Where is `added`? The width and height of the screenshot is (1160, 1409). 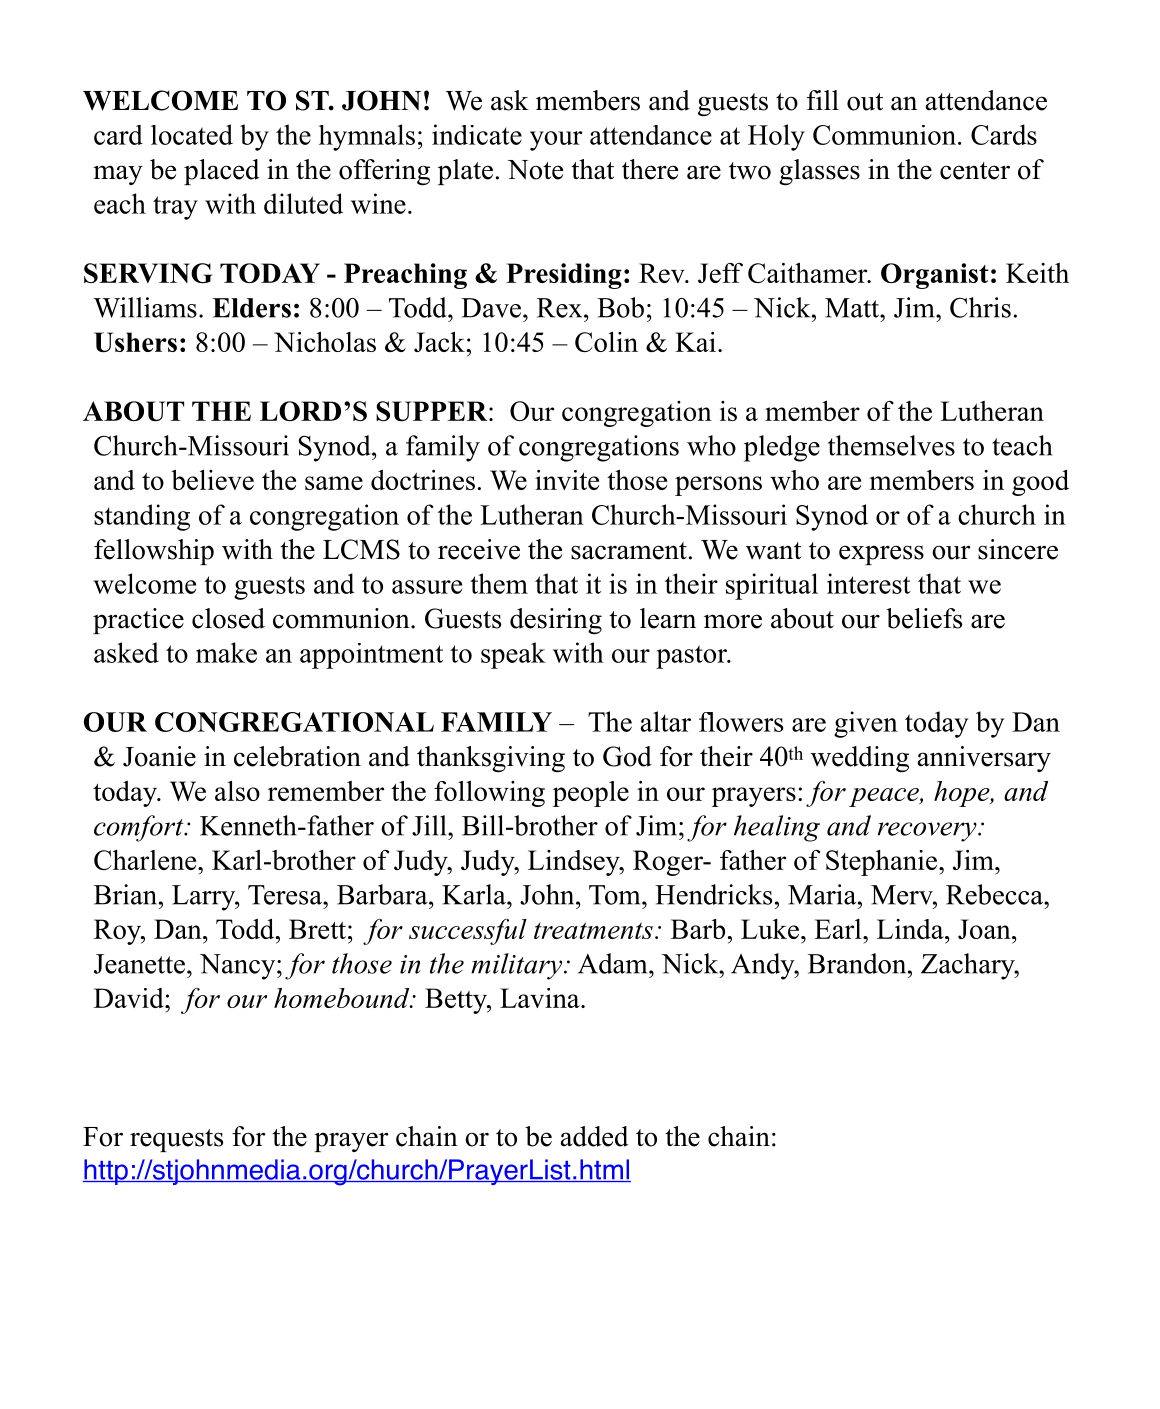 added is located at coordinates (595, 1136).
